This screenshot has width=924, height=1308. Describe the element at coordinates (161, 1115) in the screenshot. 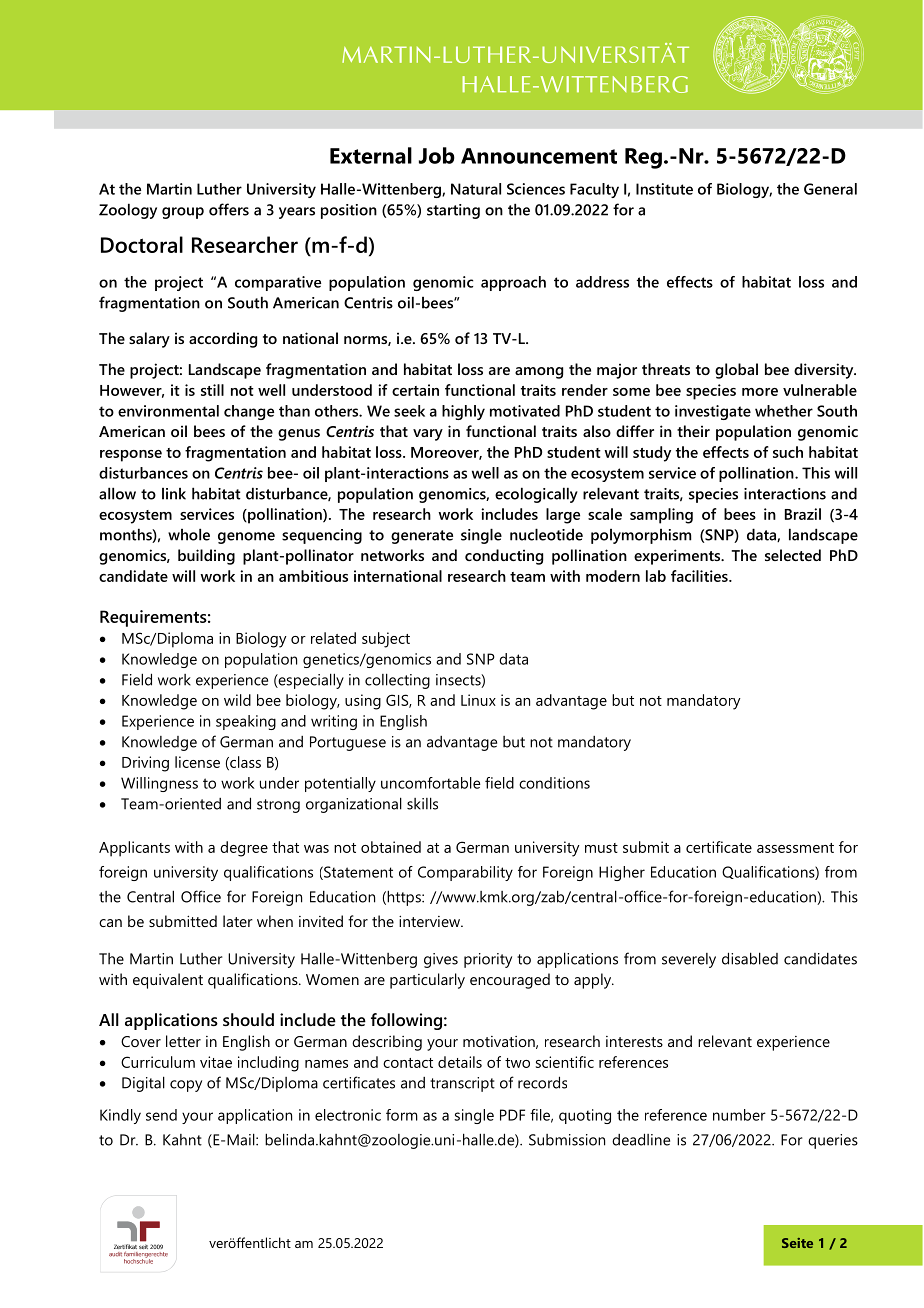

I see `send` at that location.
